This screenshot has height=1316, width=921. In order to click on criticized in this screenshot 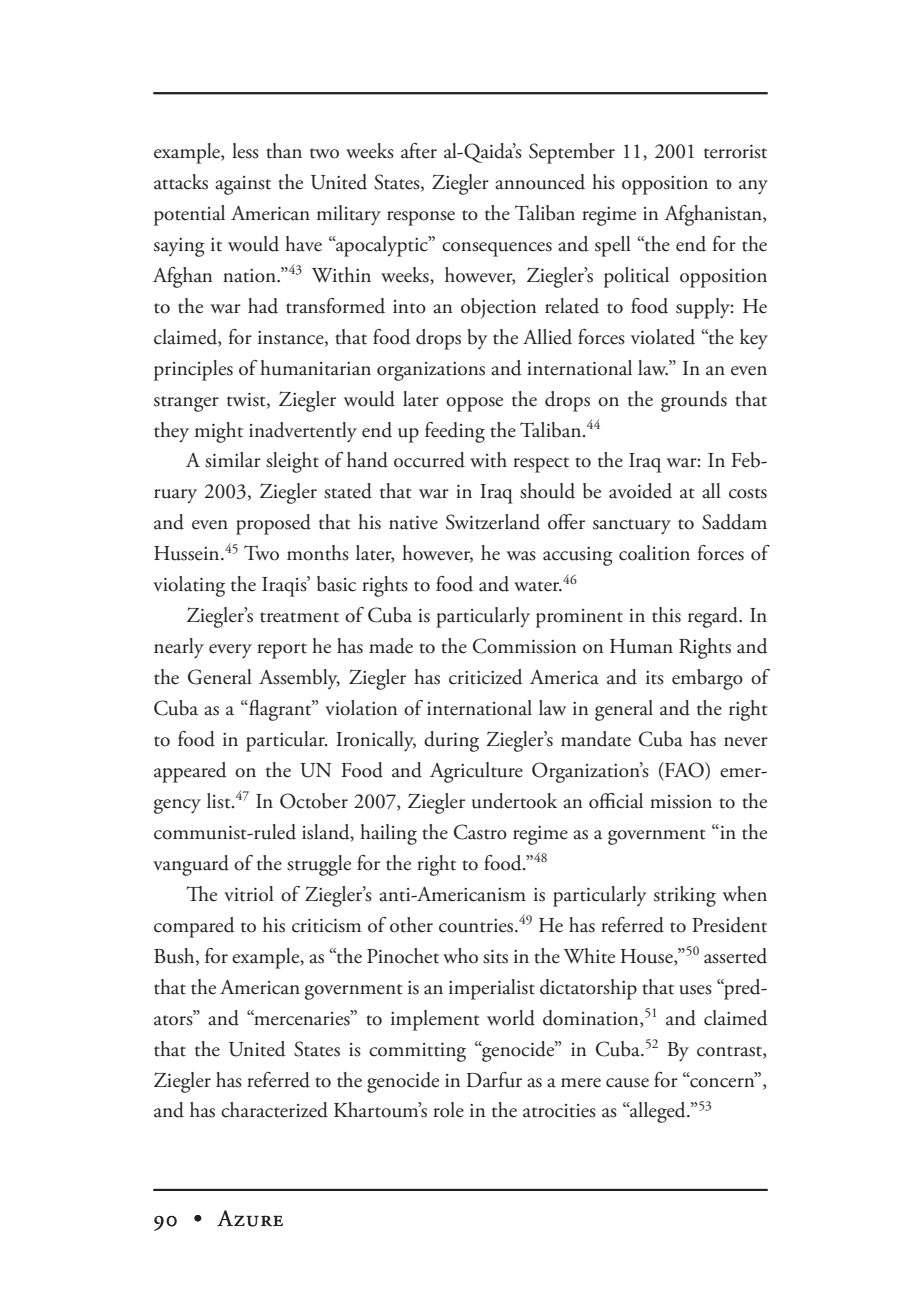, I will do `click(486, 677)`.
